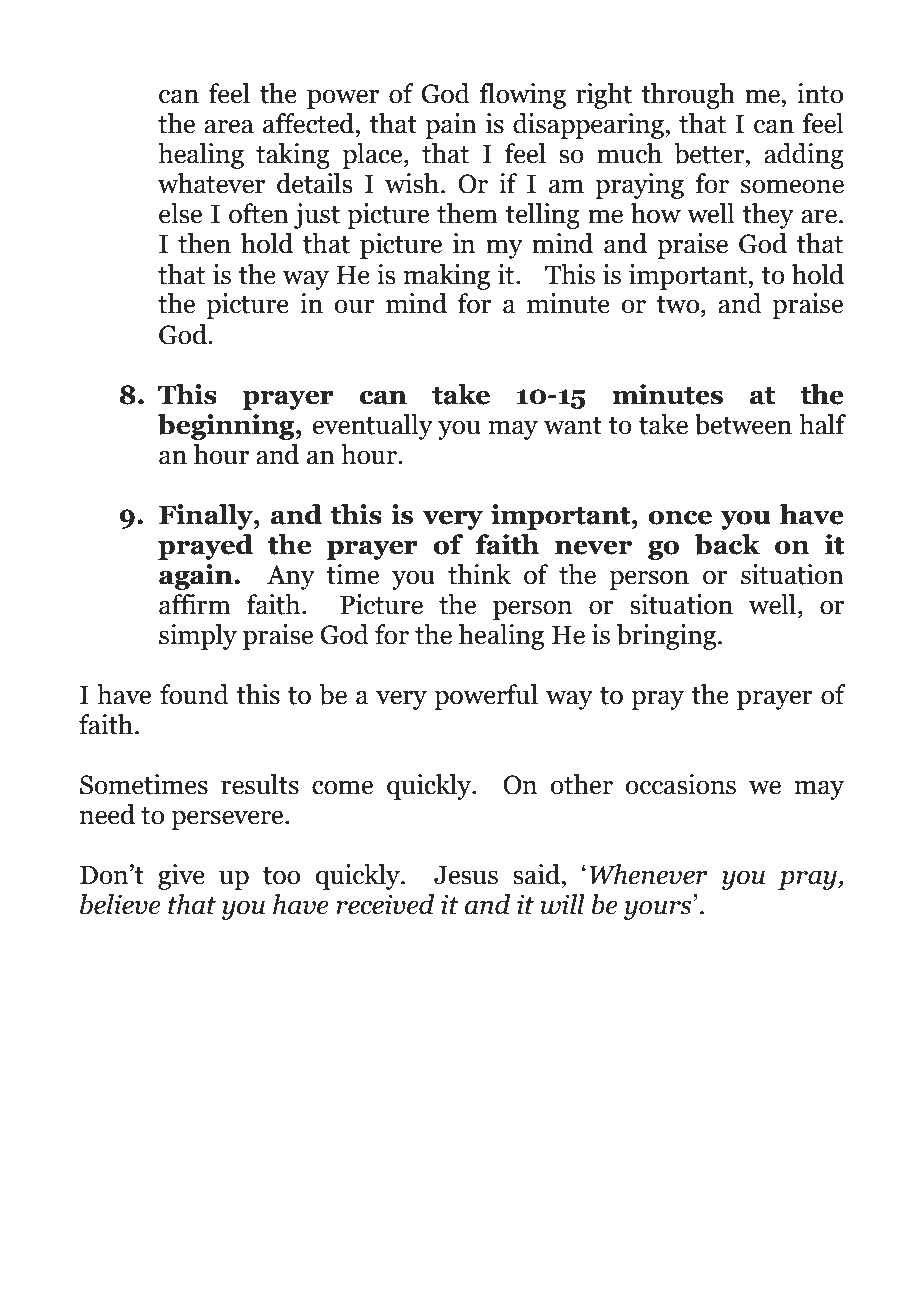 The image size is (924, 1311). Describe the element at coordinates (659, 910) in the screenshot. I see `yours` at that location.
